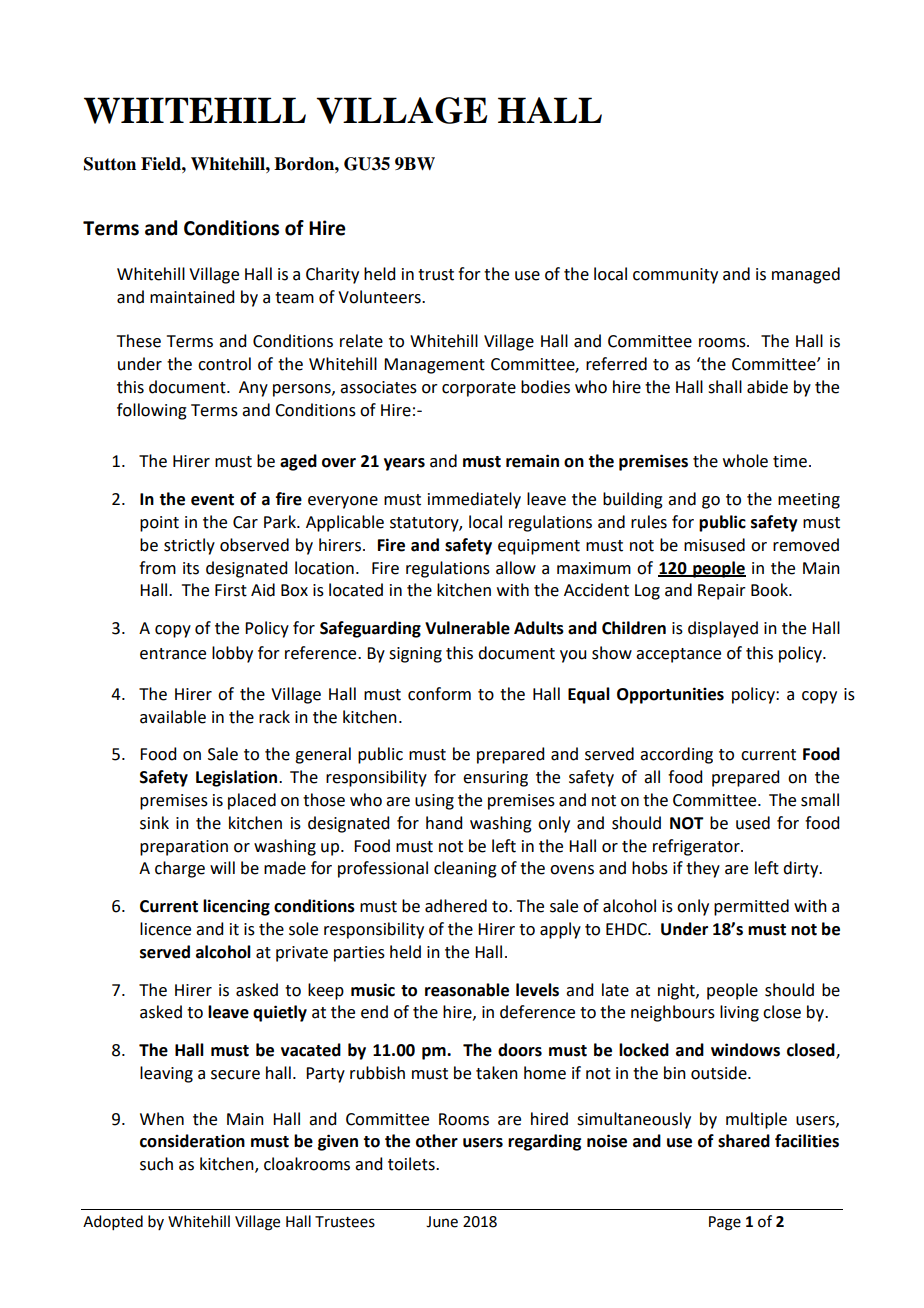 This screenshot has height=1308, width=924. Describe the element at coordinates (156, 1164) in the screenshot. I see `such` at that location.
